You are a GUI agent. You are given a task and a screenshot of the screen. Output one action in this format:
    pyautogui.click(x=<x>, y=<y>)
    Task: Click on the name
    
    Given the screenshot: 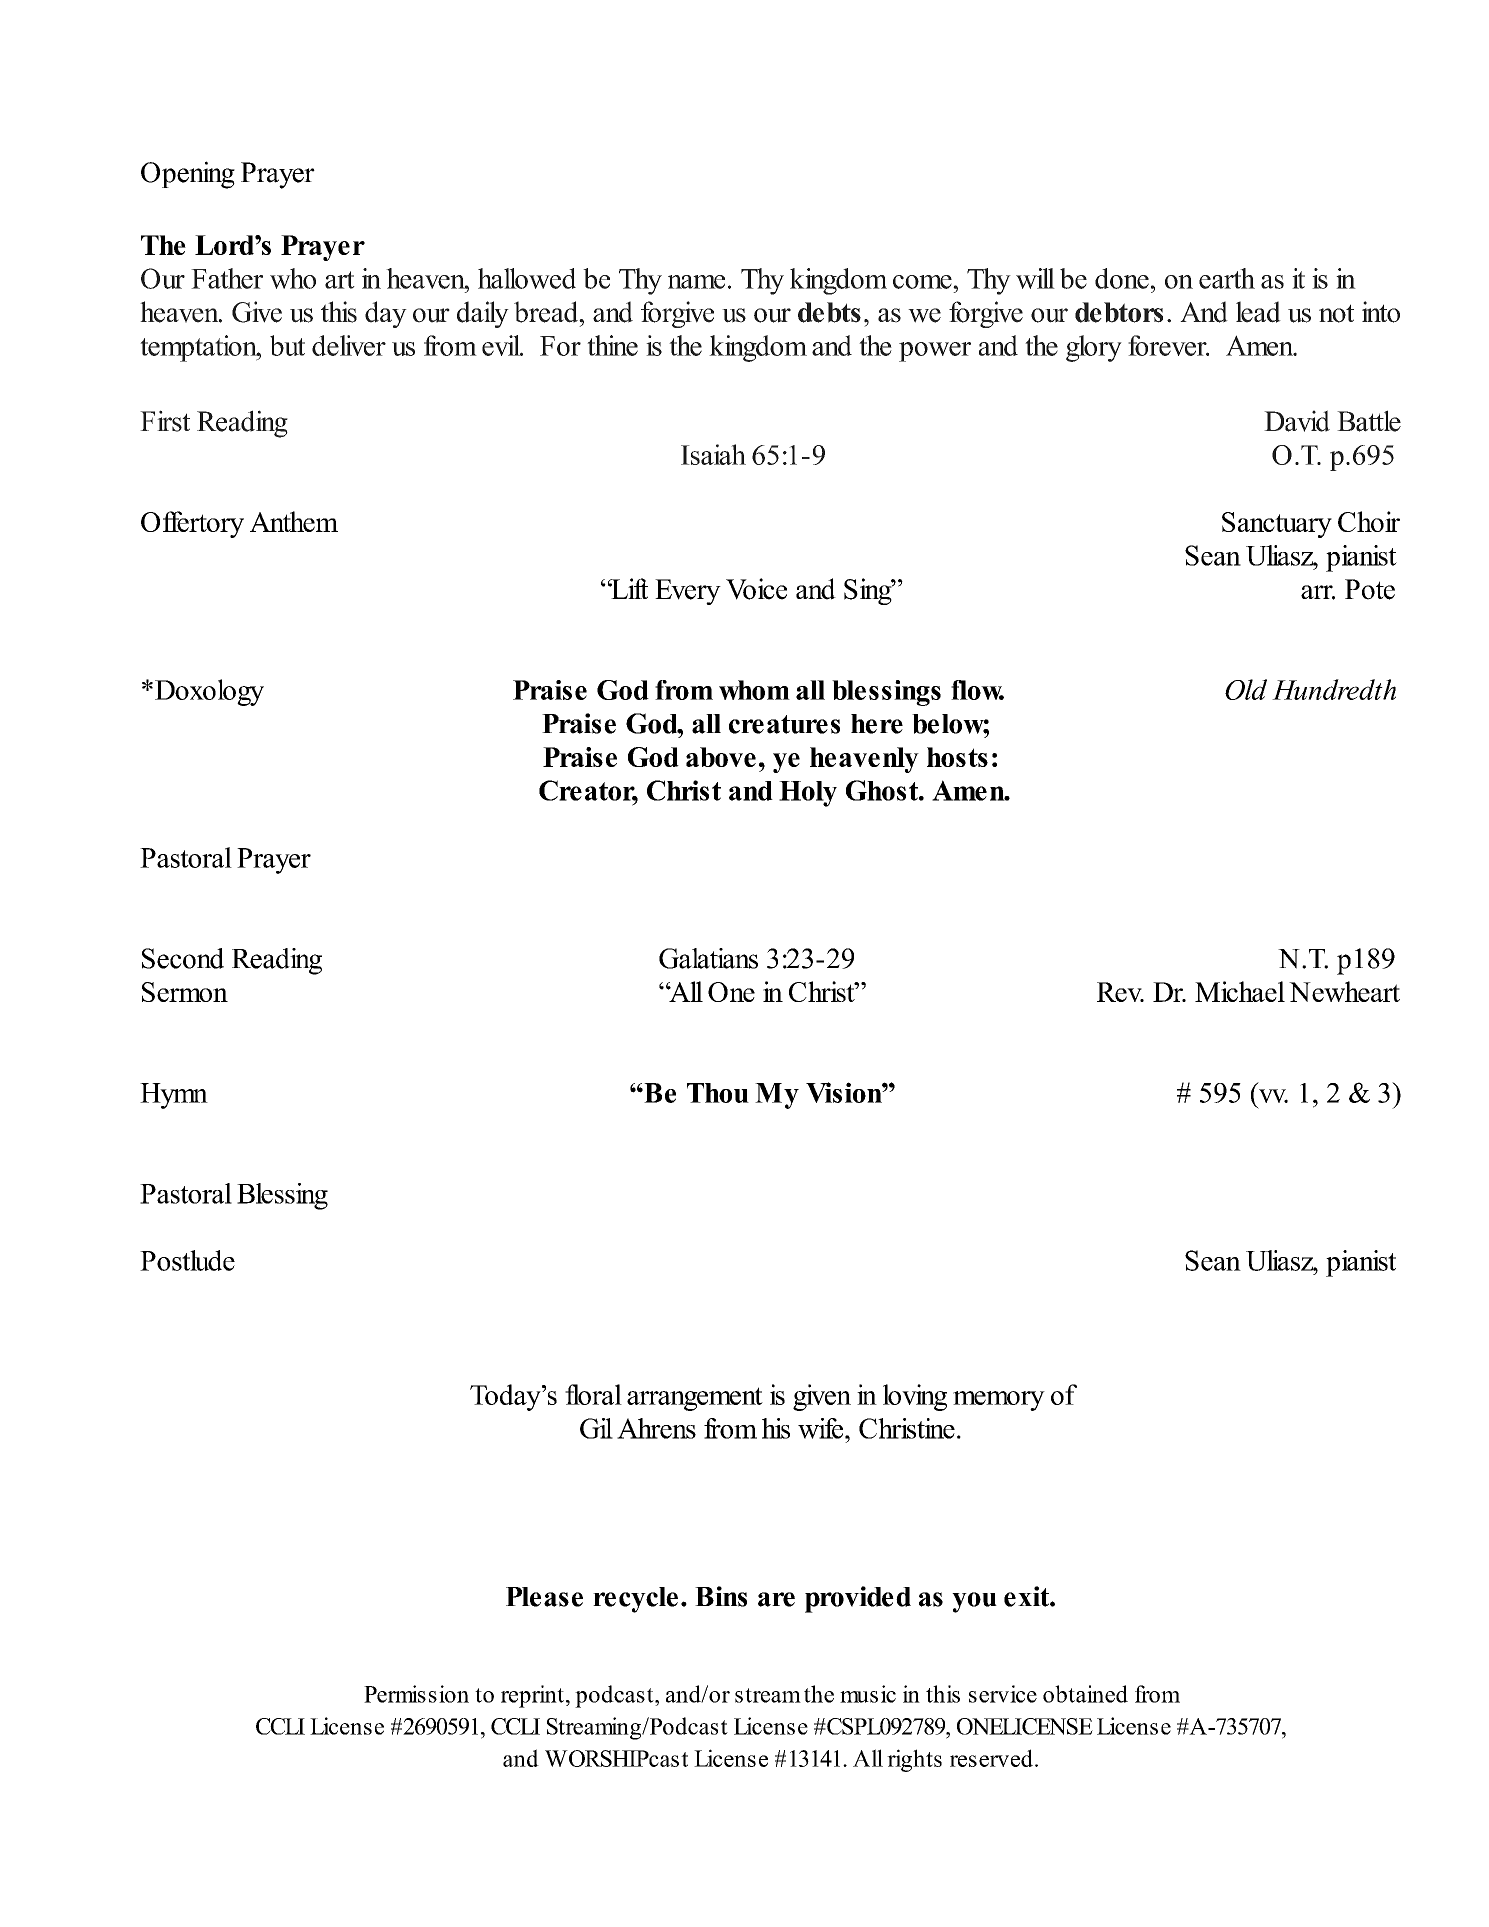 What is the action you would take?
    pyautogui.click(x=696, y=282)
